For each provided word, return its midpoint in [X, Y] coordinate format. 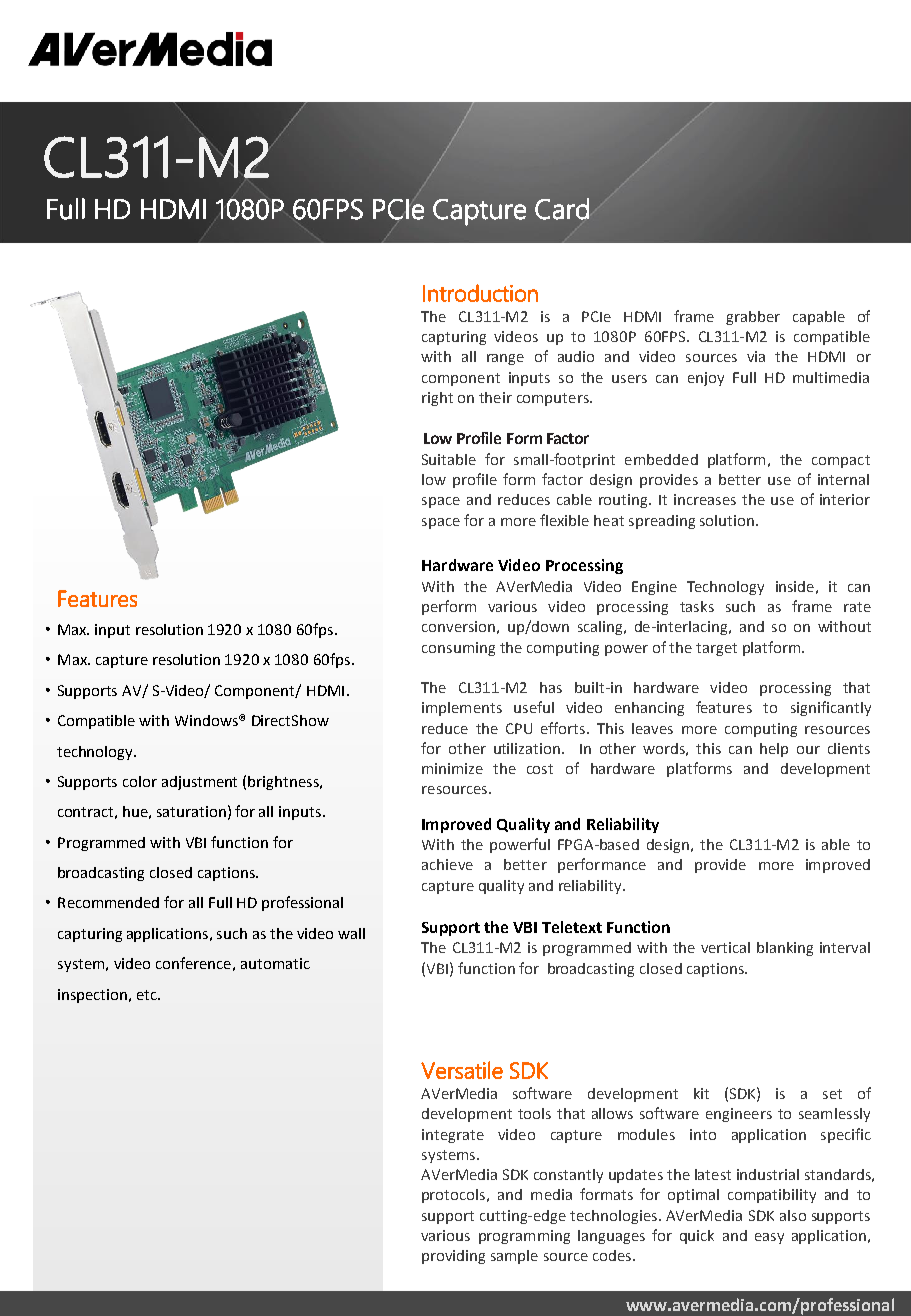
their [495, 397]
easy [769, 1238]
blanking [785, 949]
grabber [753, 318]
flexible [564, 520]
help [774, 750]
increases [705, 499]
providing [453, 1257]
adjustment [199, 783]
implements [462, 709]
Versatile [462, 1070]
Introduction [480, 293]
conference [193, 963]
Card [562, 209]
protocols [455, 1196]
